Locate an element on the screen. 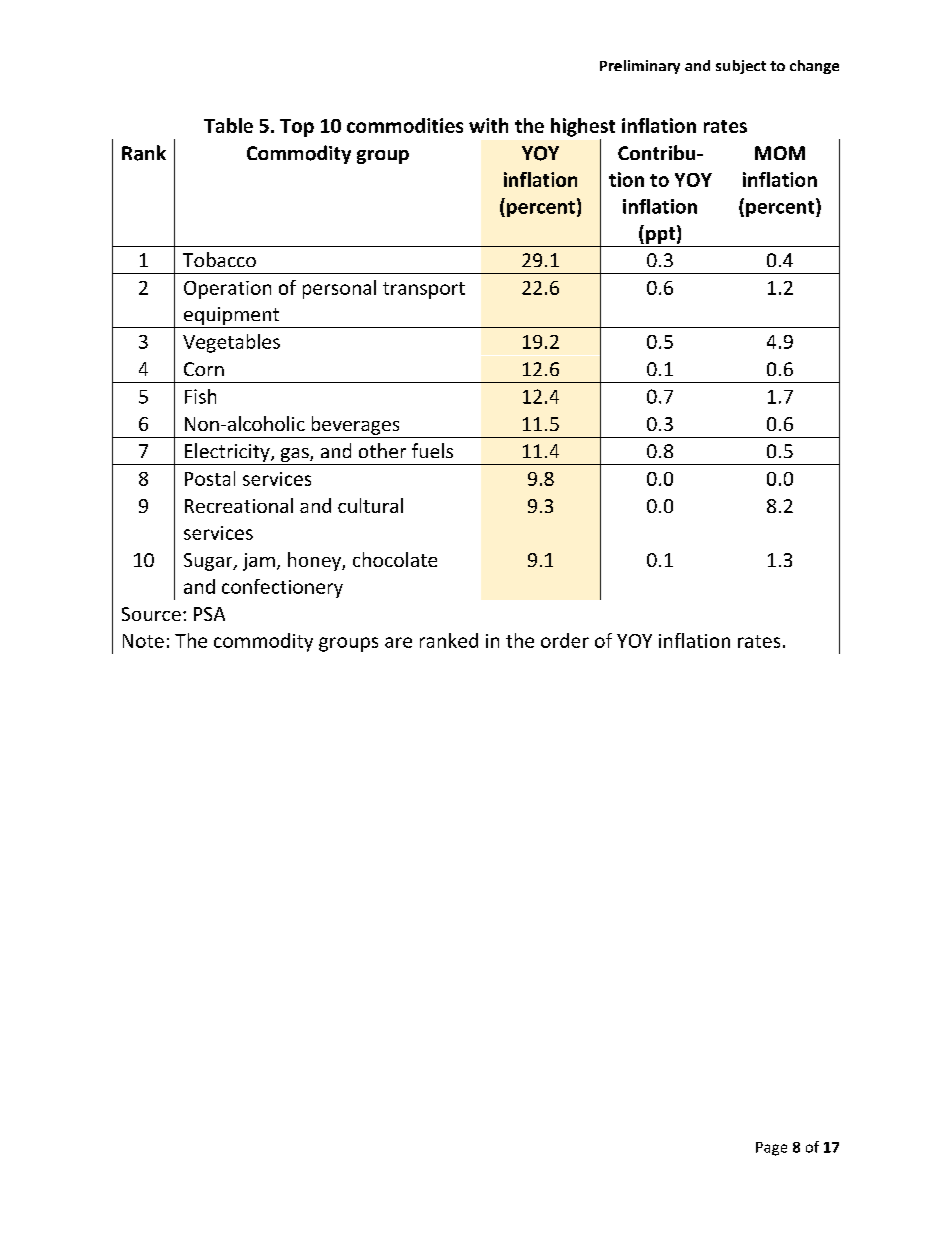 The image size is (952, 1233). Note is located at coordinates (143, 641).
